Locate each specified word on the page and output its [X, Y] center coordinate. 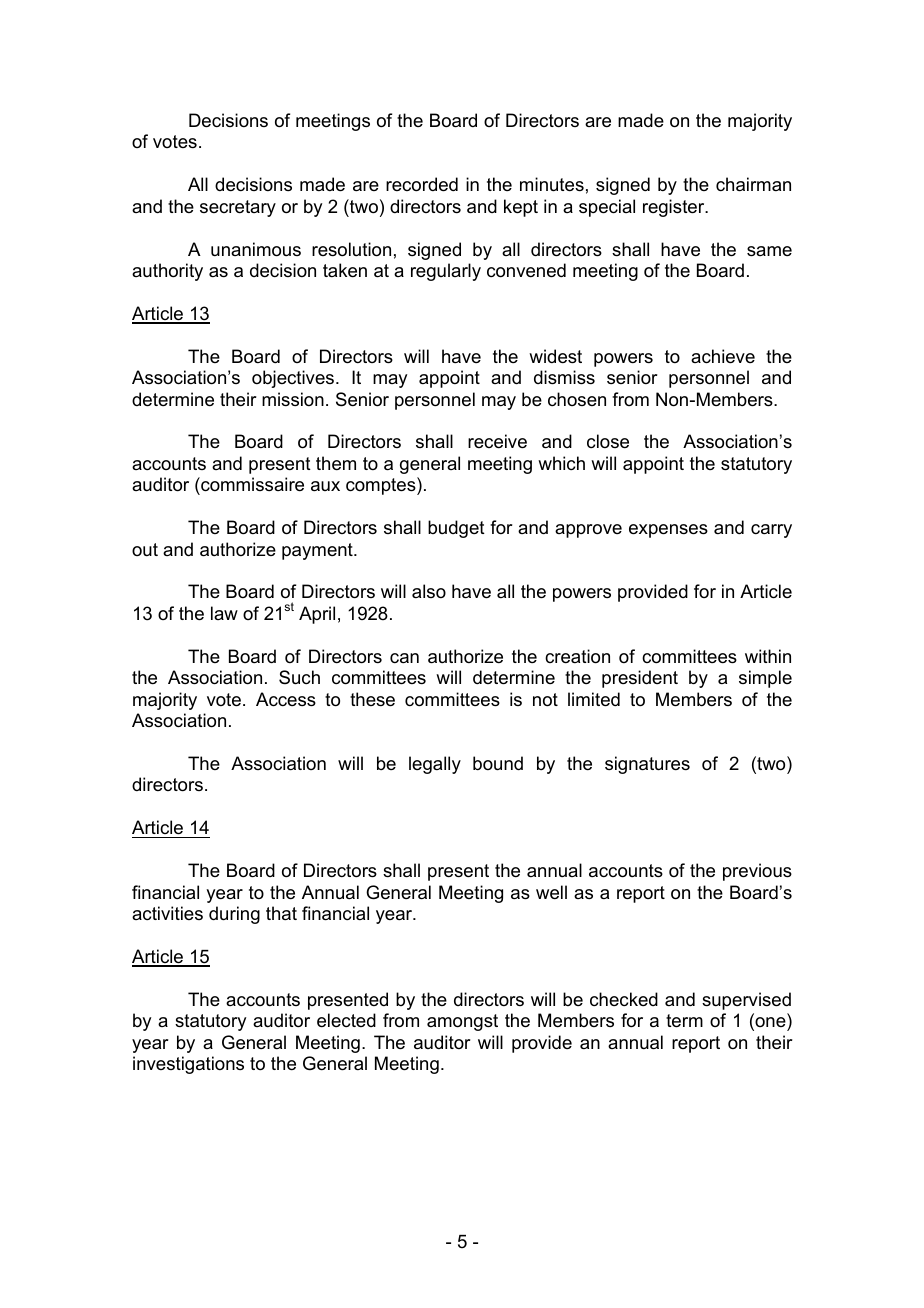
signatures [647, 765]
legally [435, 765]
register [675, 208]
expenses [668, 531]
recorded [422, 184]
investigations [188, 1065]
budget [456, 529]
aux [325, 486]
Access [286, 699]
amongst [462, 1022]
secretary [238, 208]
